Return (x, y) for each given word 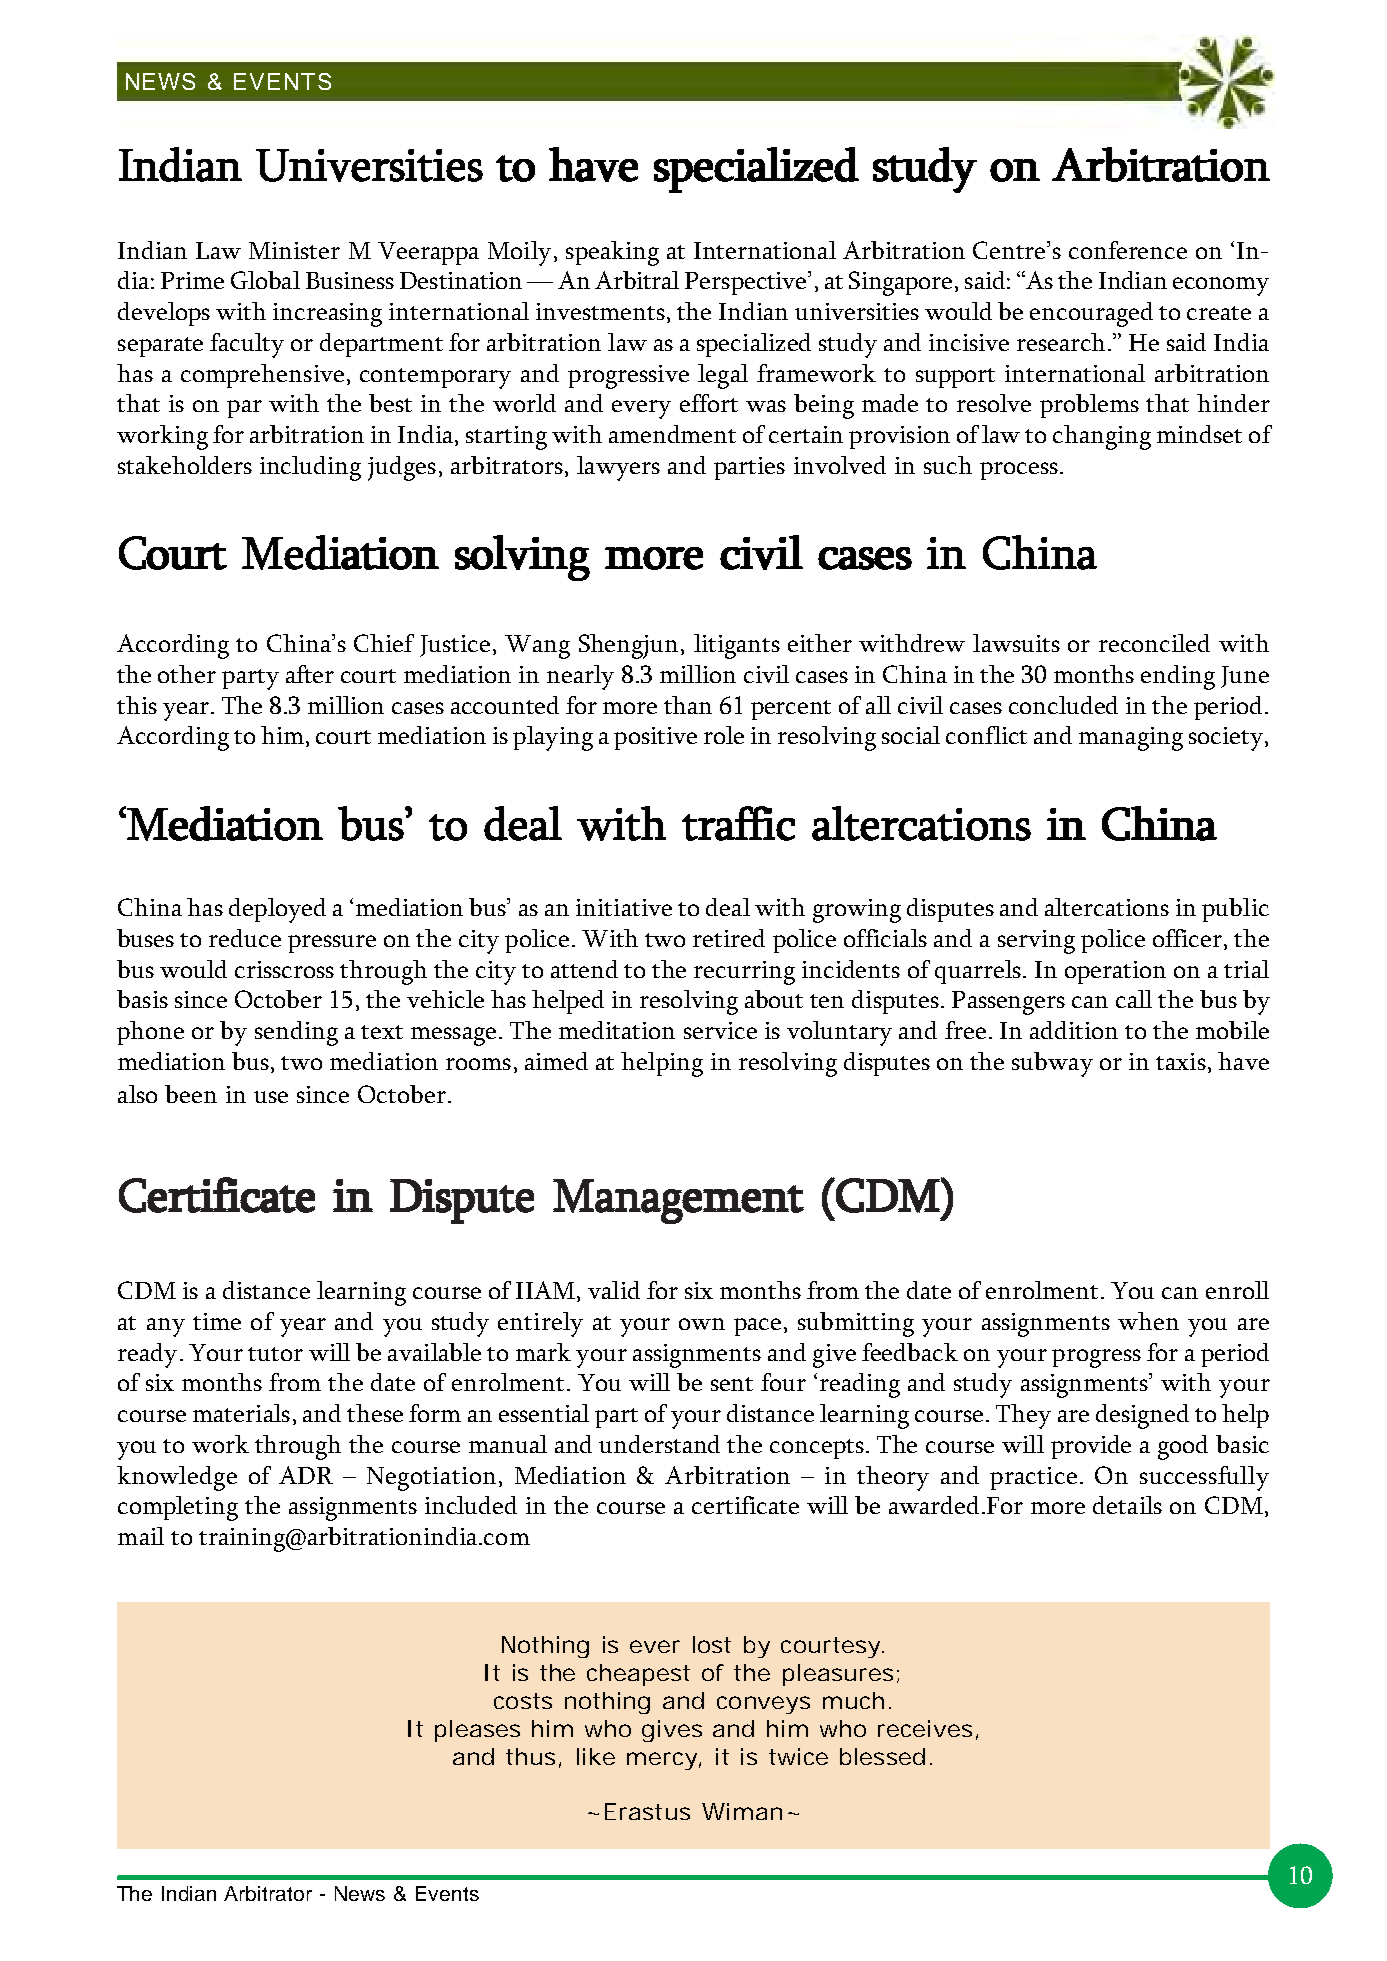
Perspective (747, 283)
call (1134, 999)
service (720, 1030)
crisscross (284, 969)
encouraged (1091, 314)
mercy (662, 1761)
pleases (477, 1731)
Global (265, 280)
